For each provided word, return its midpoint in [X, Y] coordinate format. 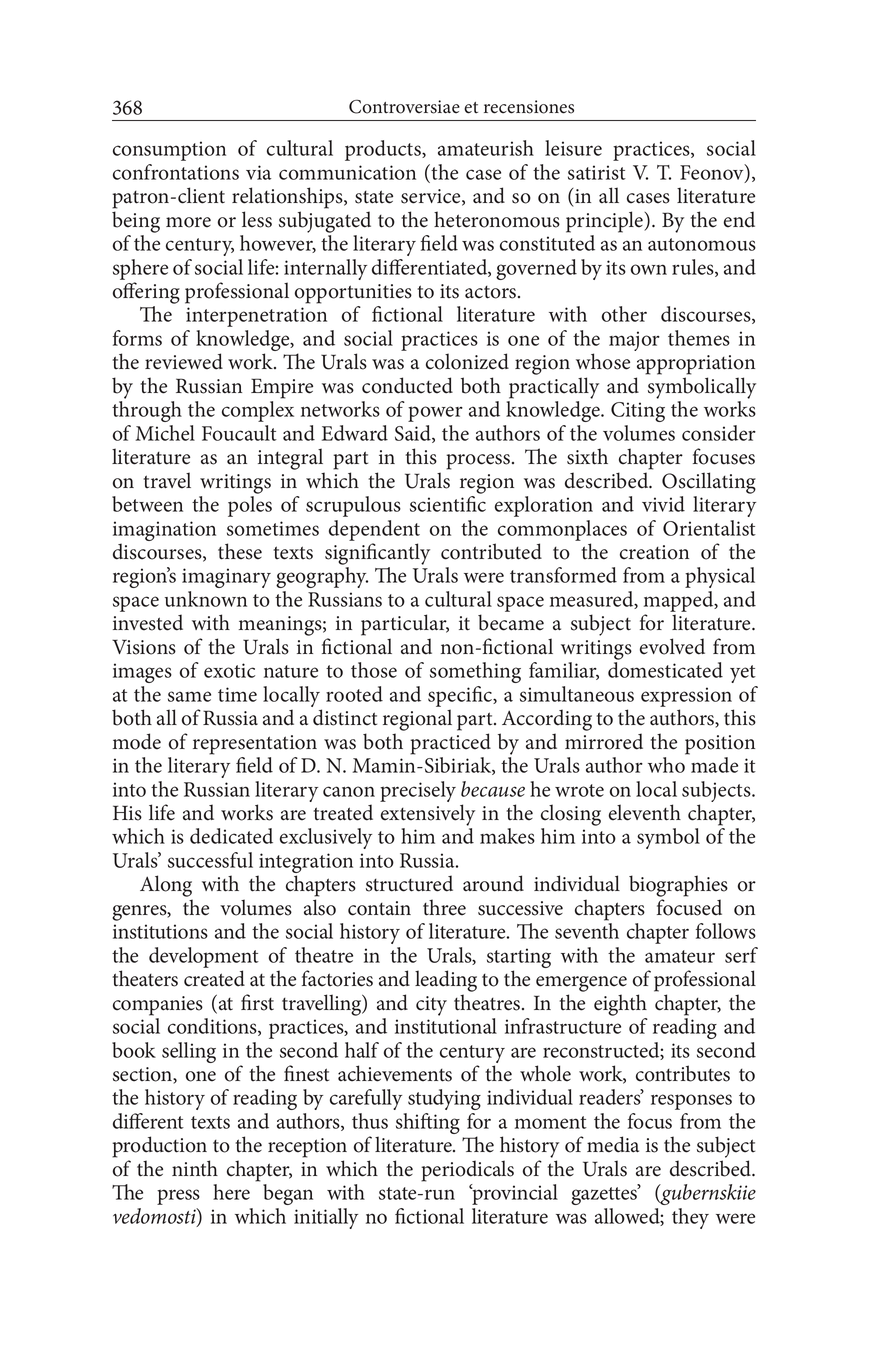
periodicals [467, 1171]
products [384, 150]
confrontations [176, 172]
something [475, 672]
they [690, 1218]
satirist [597, 172]
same [189, 696]
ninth [195, 1168]
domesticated [665, 670]
